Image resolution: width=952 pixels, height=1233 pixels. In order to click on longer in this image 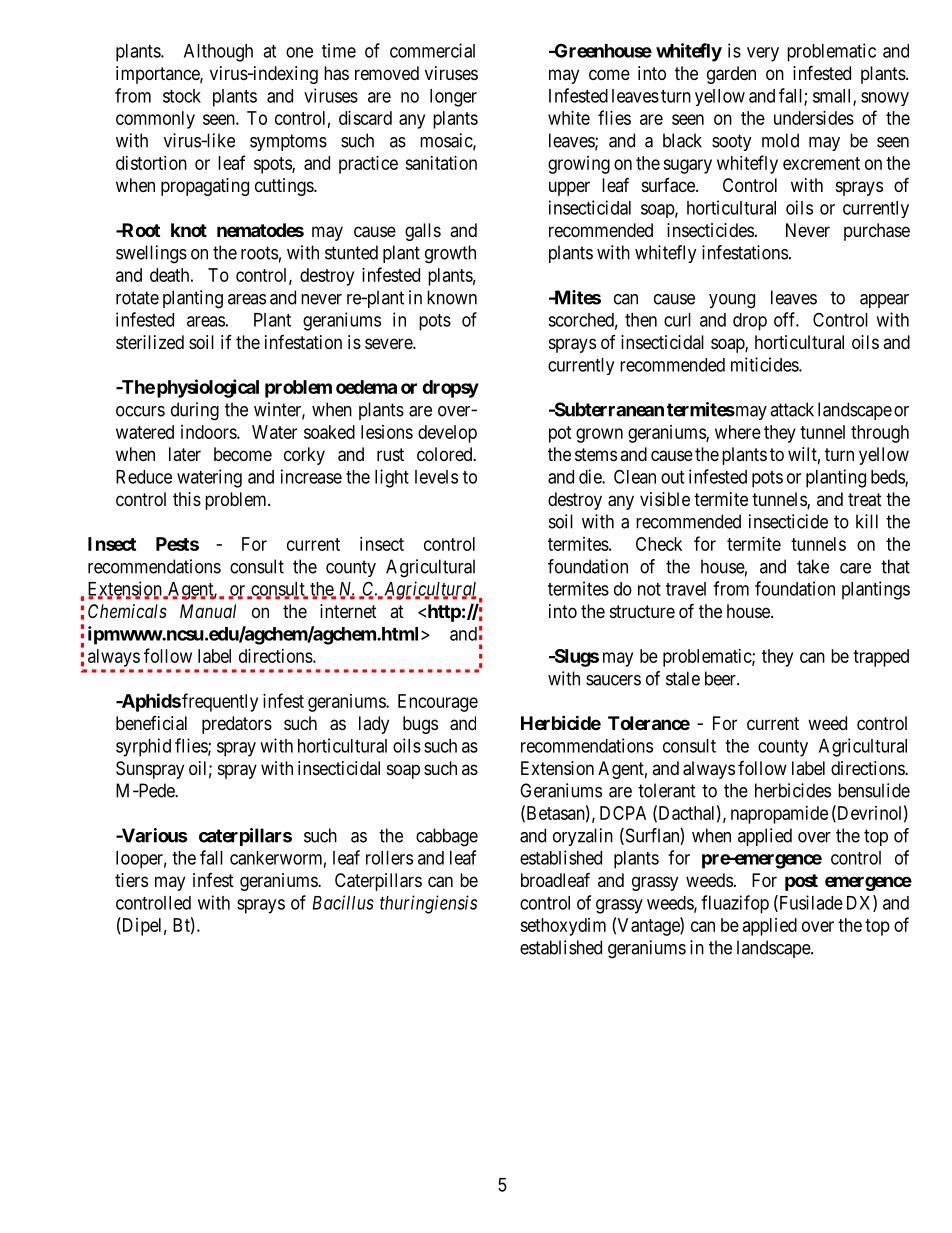, I will do `click(453, 98)`.
